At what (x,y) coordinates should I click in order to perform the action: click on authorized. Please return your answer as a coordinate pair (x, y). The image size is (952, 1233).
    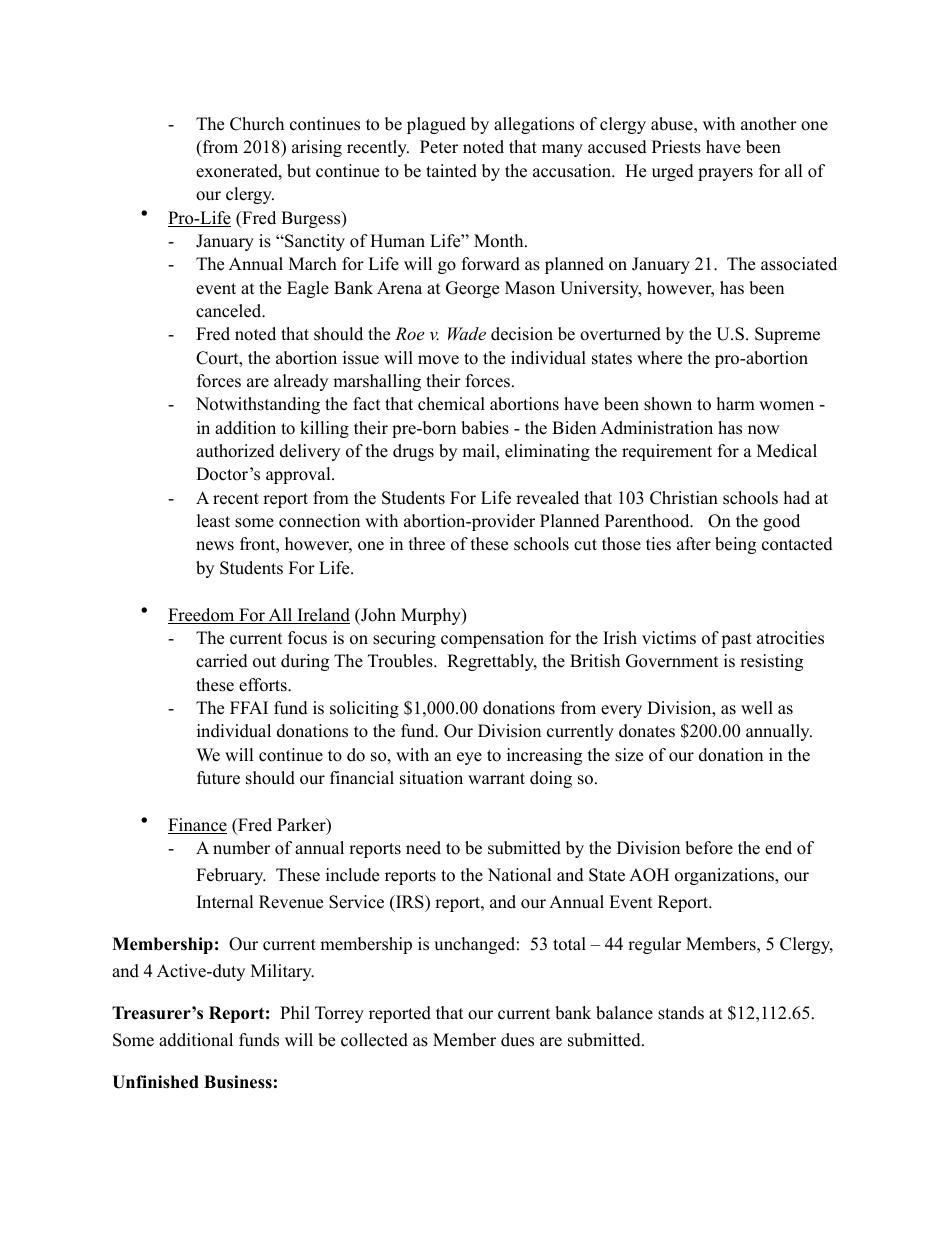
    Looking at the image, I should click on (235, 451).
